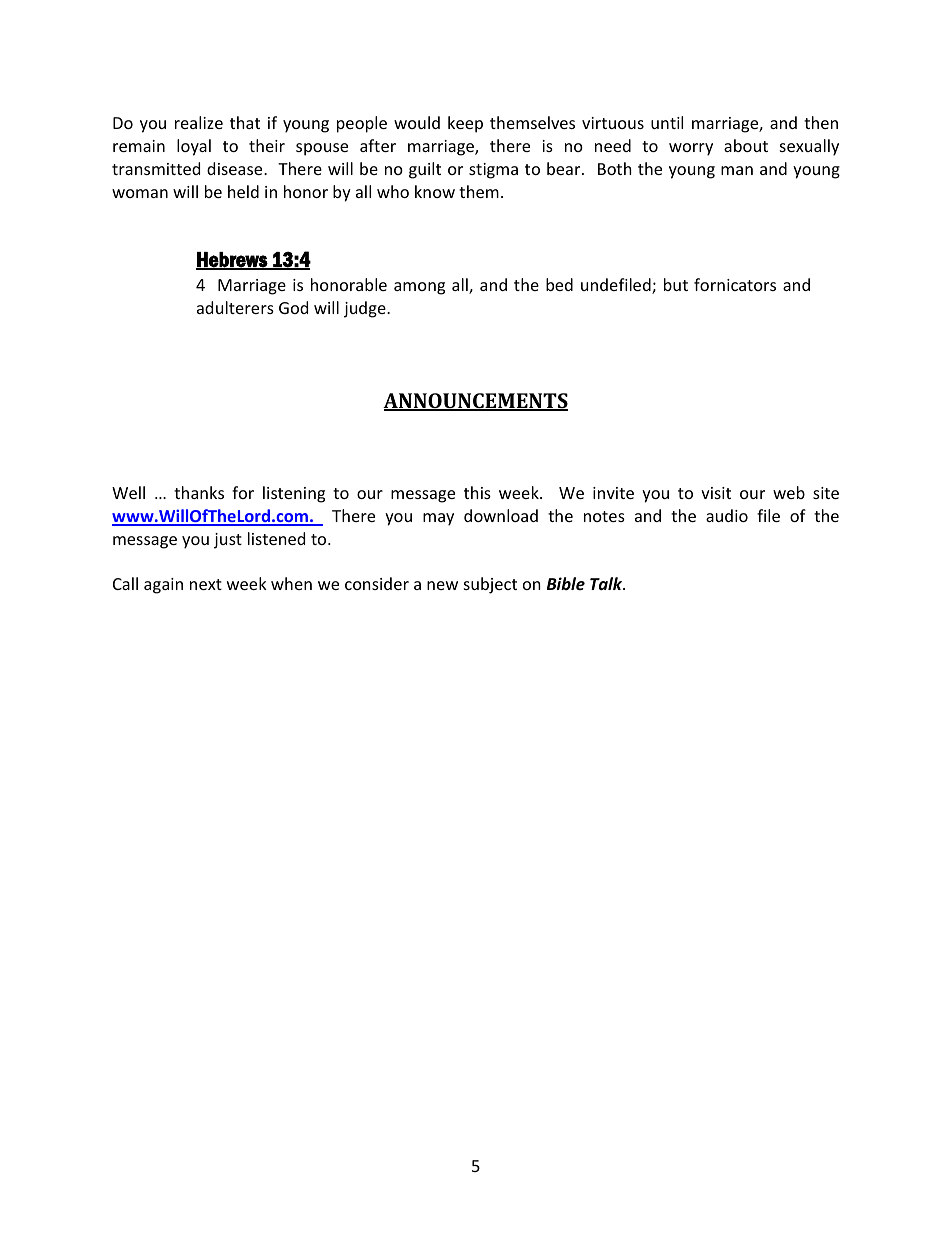 Image resolution: width=952 pixels, height=1233 pixels. Describe the element at coordinates (465, 124) in the screenshot. I see `keep` at that location.
